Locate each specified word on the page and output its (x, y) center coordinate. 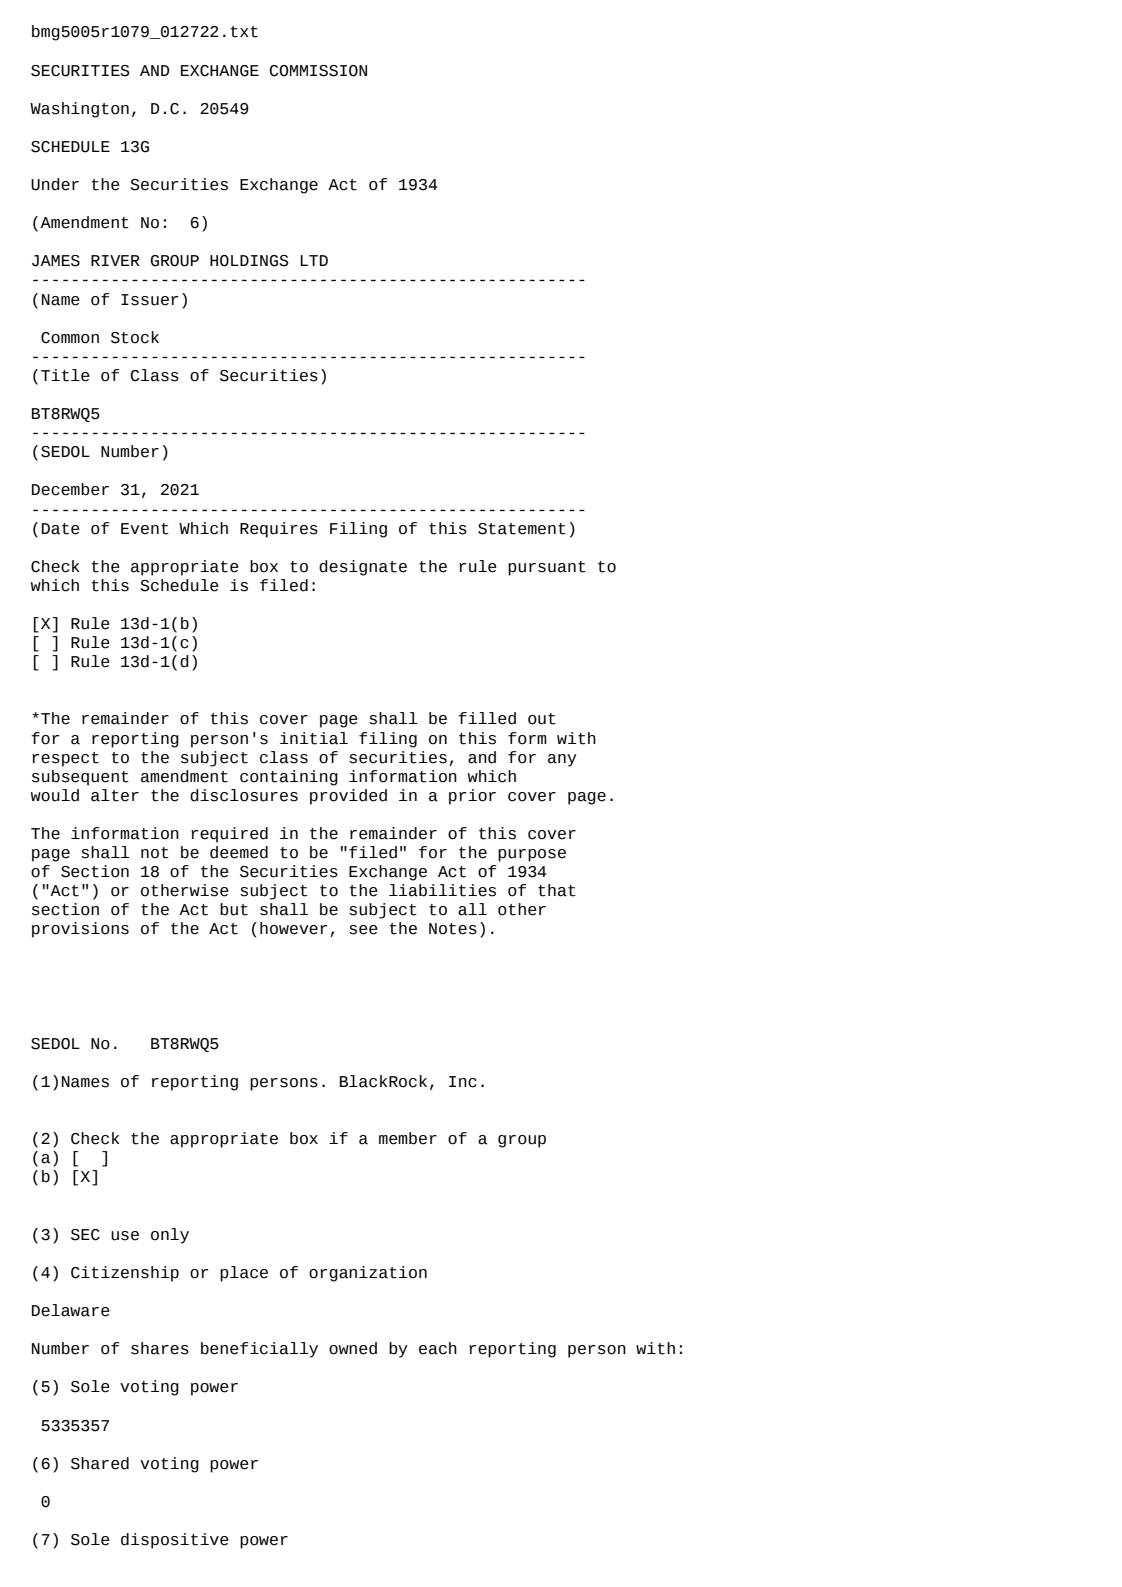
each (438, 1348)
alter (115, 795)
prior (472, 797)
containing (289, 778)
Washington (79, 110)
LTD (314, 260)
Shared (100, 1463)
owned (353, 1348)
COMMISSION (318, 71)
